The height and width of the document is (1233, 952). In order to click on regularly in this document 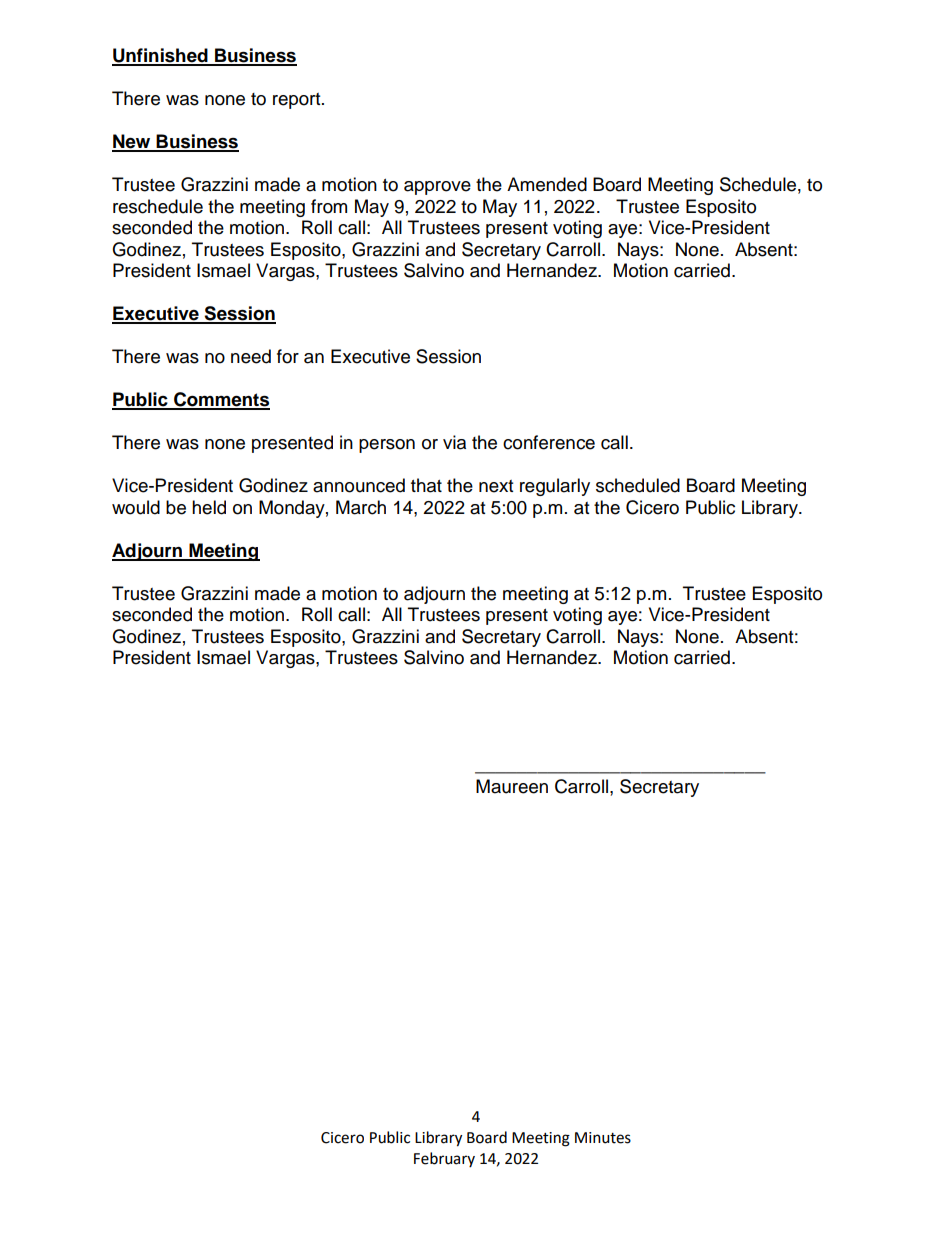, I will do `click(555, 487)`.
